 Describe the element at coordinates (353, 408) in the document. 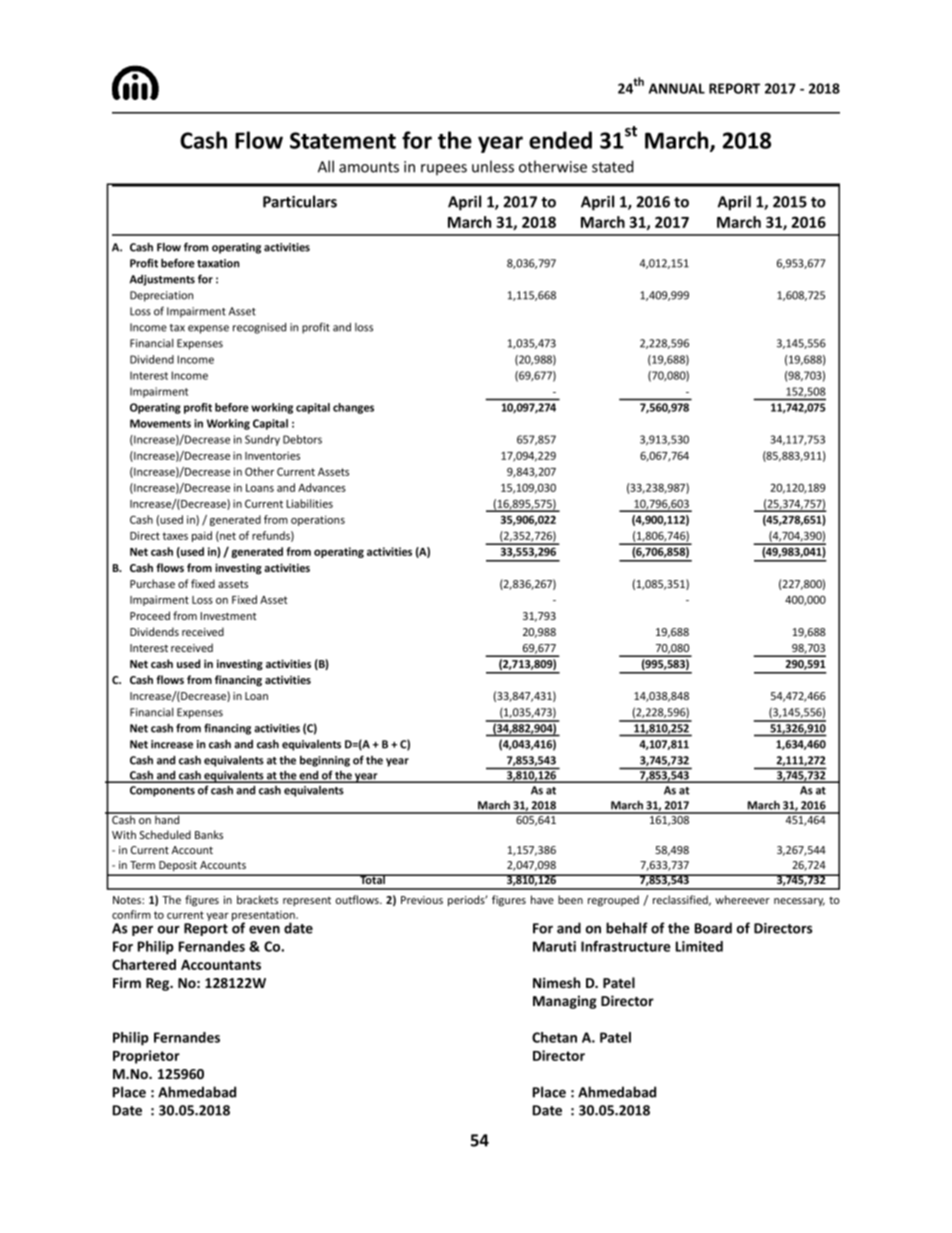

I see `changes` at that location.
